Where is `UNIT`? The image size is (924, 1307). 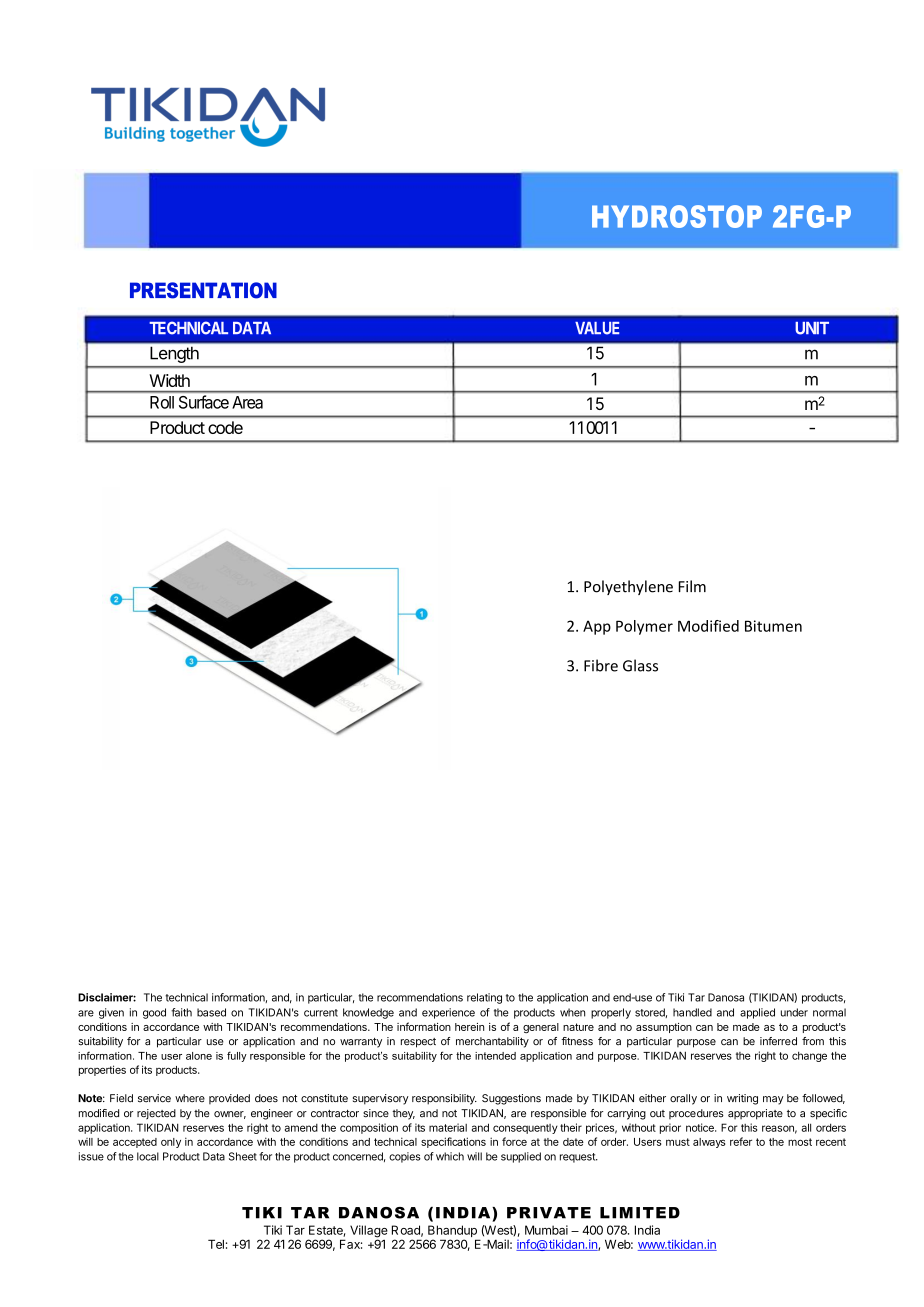 UNIT is located at coordinates (812, 328).
